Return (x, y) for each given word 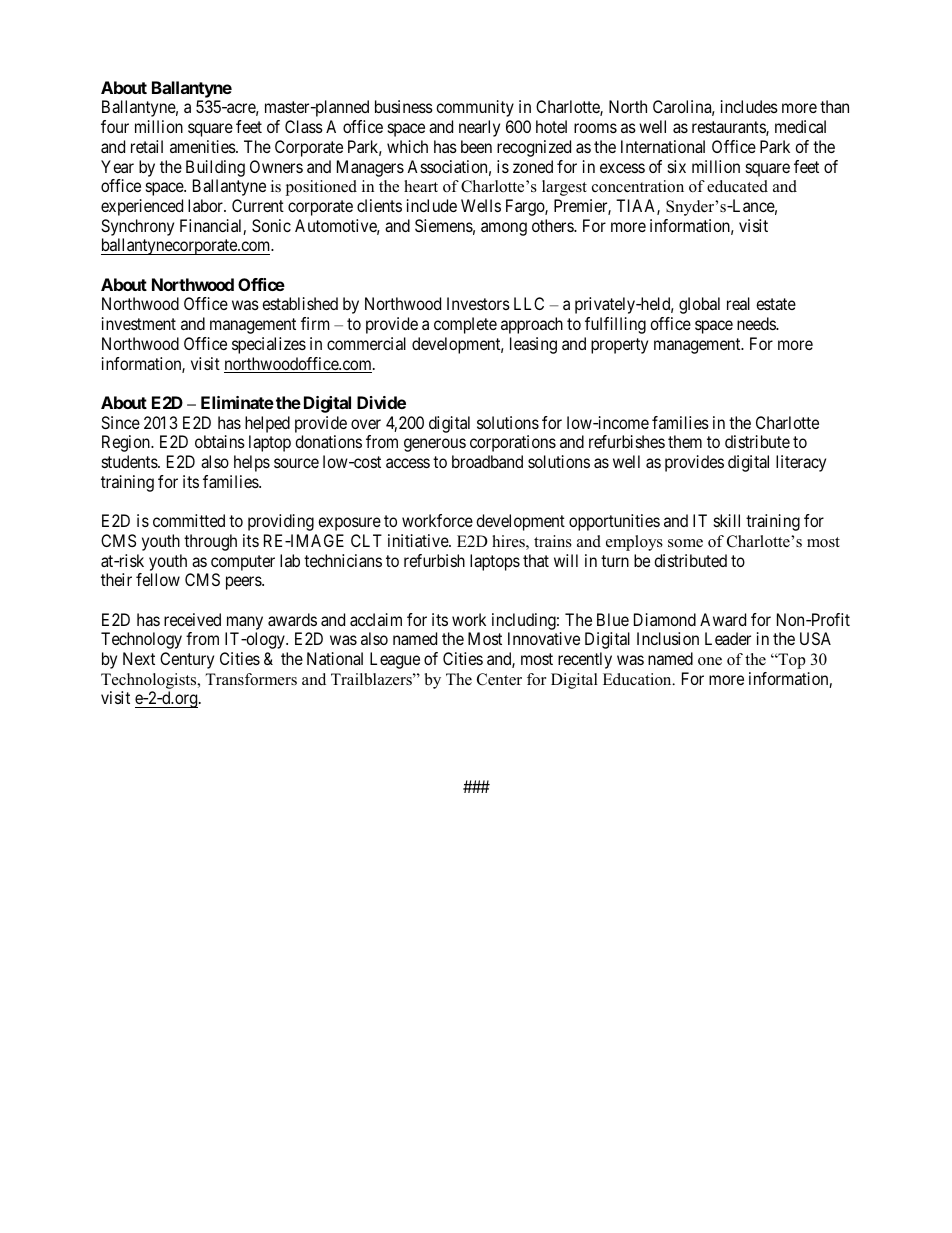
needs (757, 323)
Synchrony (137, 227)
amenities (203, 146)
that (536, 560)
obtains (220, 441)
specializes (269, 345)
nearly (479, 128)
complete (465, 325)
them (685, 441)
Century (187, 660)
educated (737, 186)
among (504, 229)
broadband (487, 461)
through (210, 542)
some (685, 543)
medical (800, 126)
